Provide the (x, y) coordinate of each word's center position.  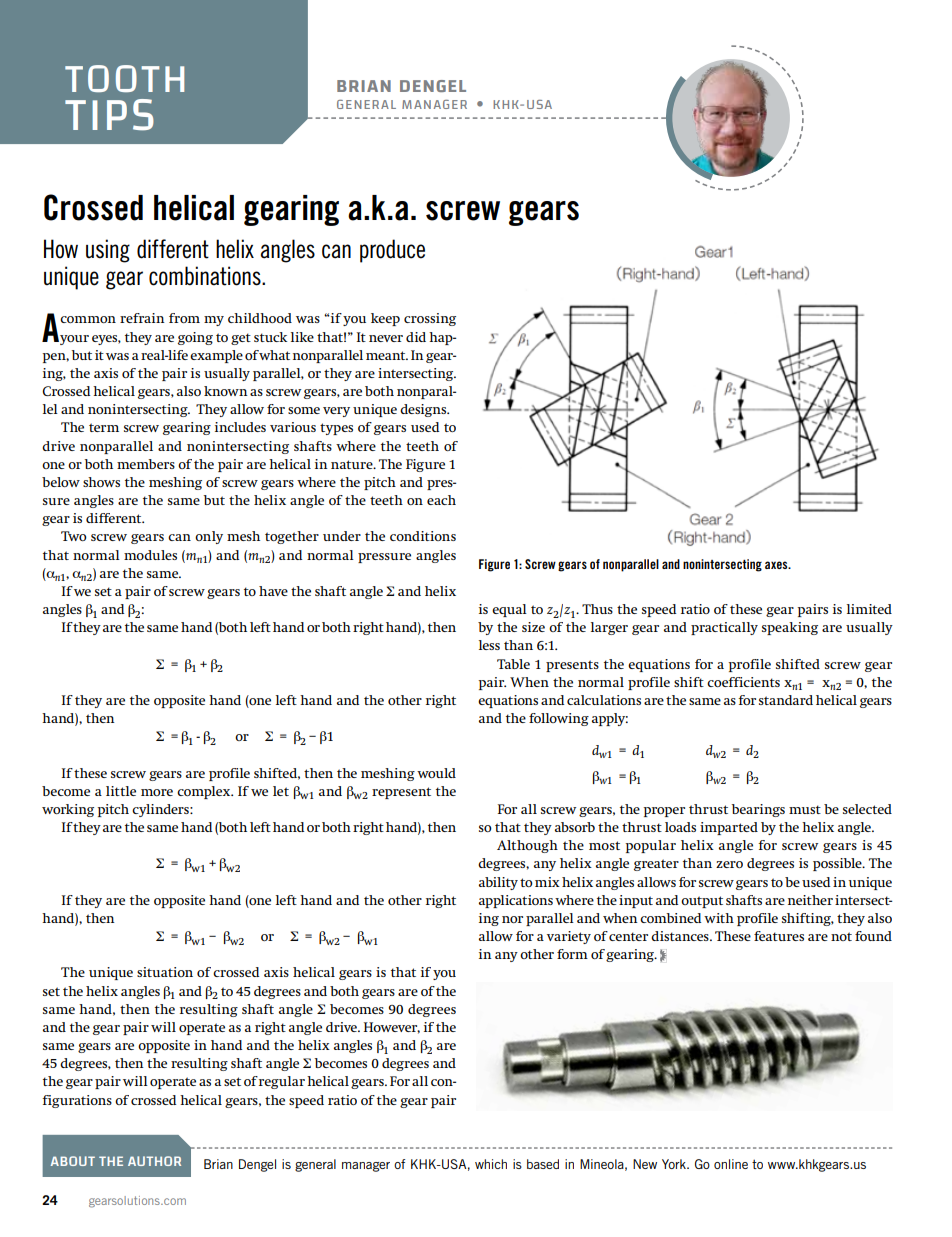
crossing (430, 319)
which (491, 1164)
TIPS (109, 115)
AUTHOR (154, 1161)
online (731, 1164)
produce (392, 251)
